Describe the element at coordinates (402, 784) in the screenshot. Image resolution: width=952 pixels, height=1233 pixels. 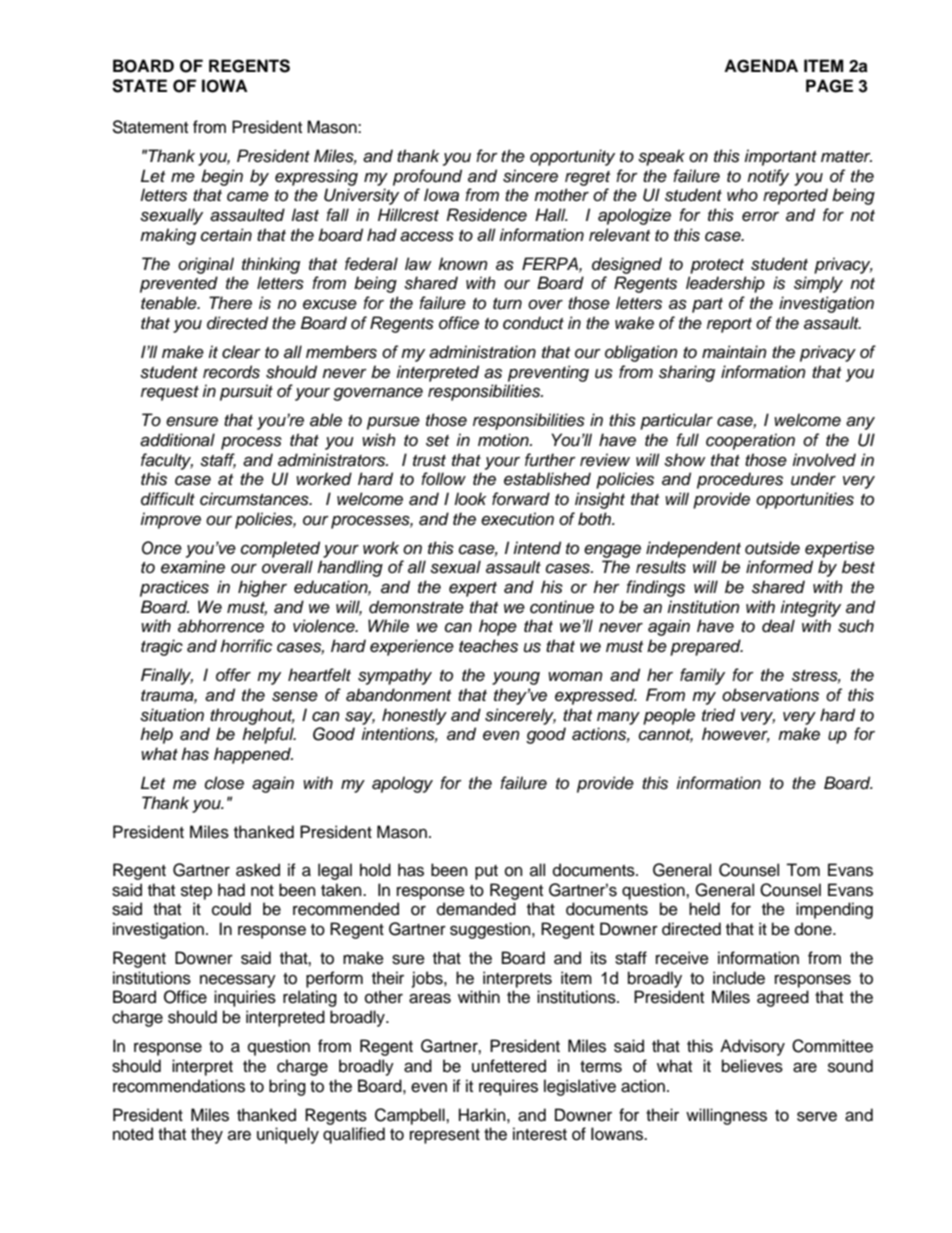
I see `apology` at that location.
